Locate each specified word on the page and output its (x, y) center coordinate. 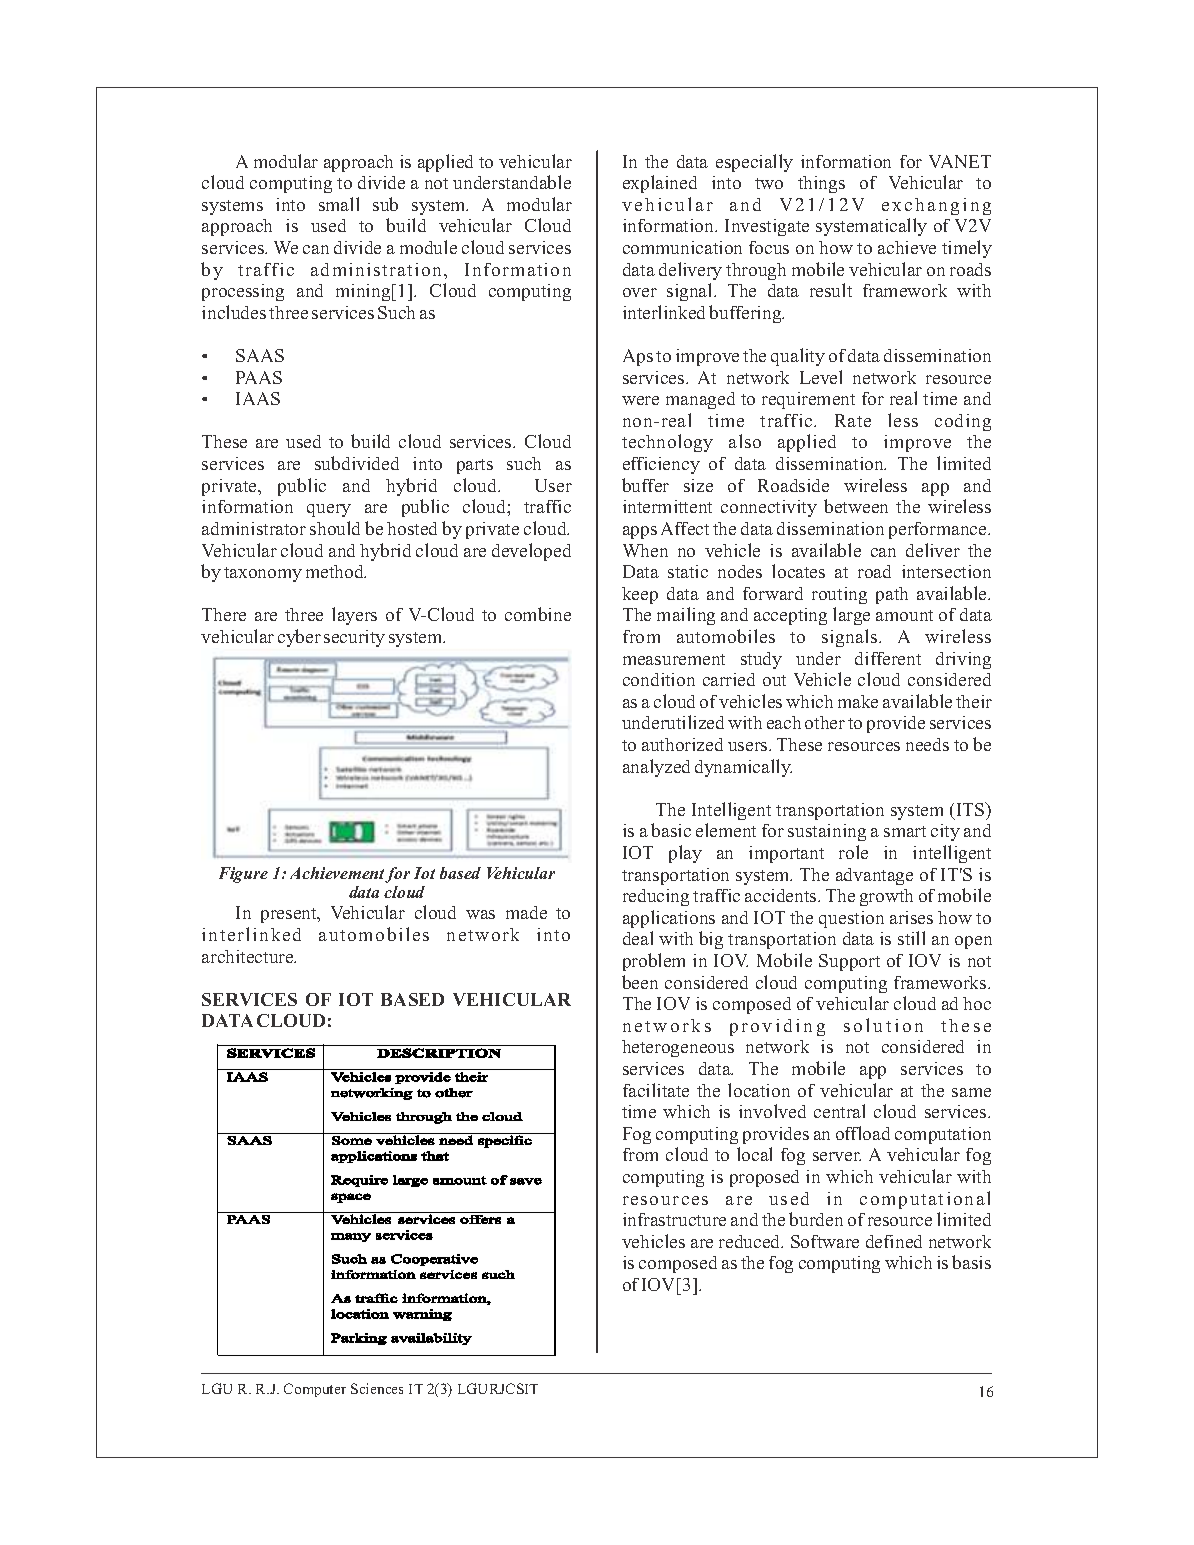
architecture (249, 956)
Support (849, 962)
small (339, 204)
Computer (315, 1390)
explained (660, 184)
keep (640, 595)
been (640, 982)
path (892, 595)
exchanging (936, 206)
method (336, 571)
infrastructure (674, 1219)
